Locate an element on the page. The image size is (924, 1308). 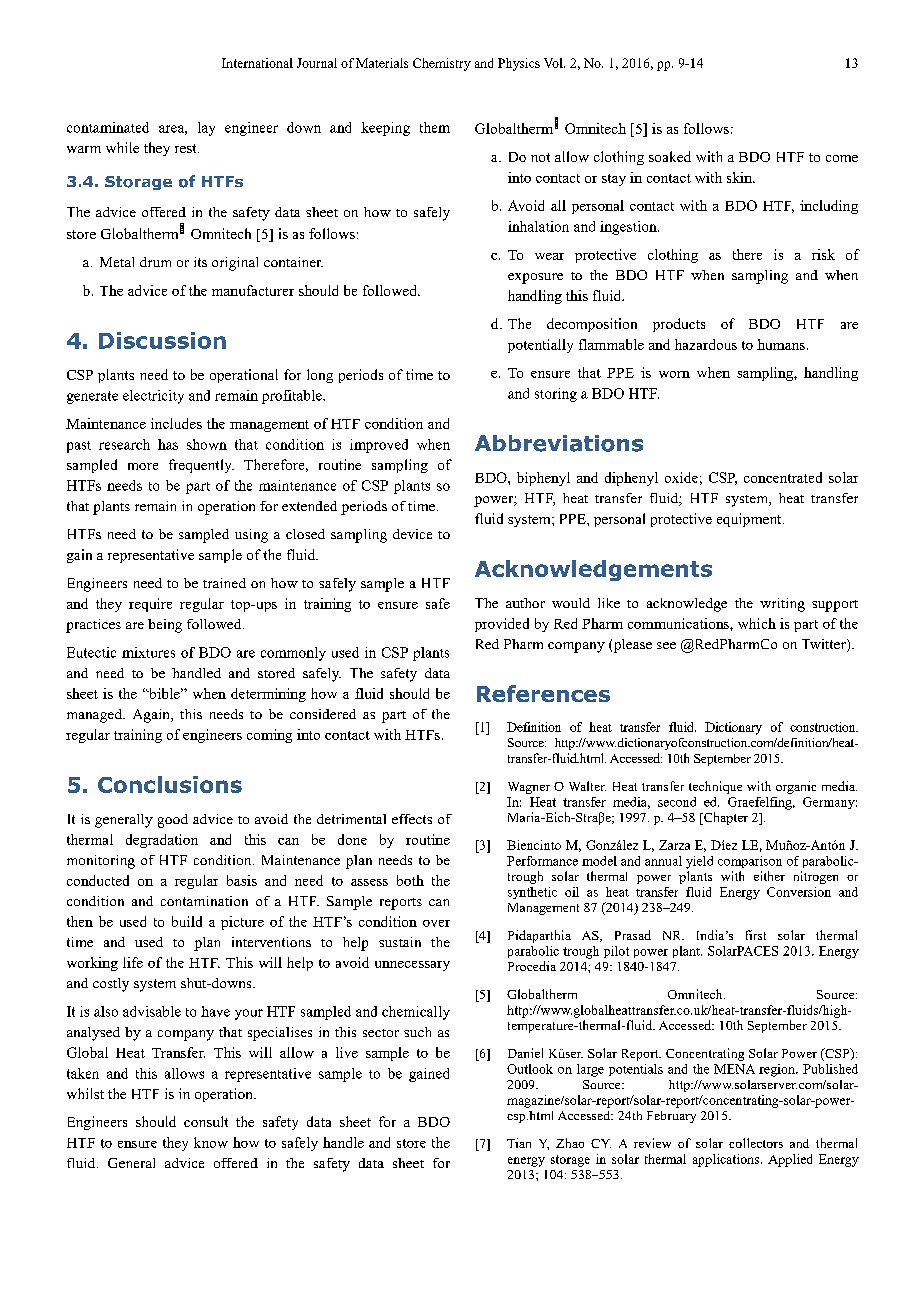
Conclusions is located at coordinates (170, 784).
